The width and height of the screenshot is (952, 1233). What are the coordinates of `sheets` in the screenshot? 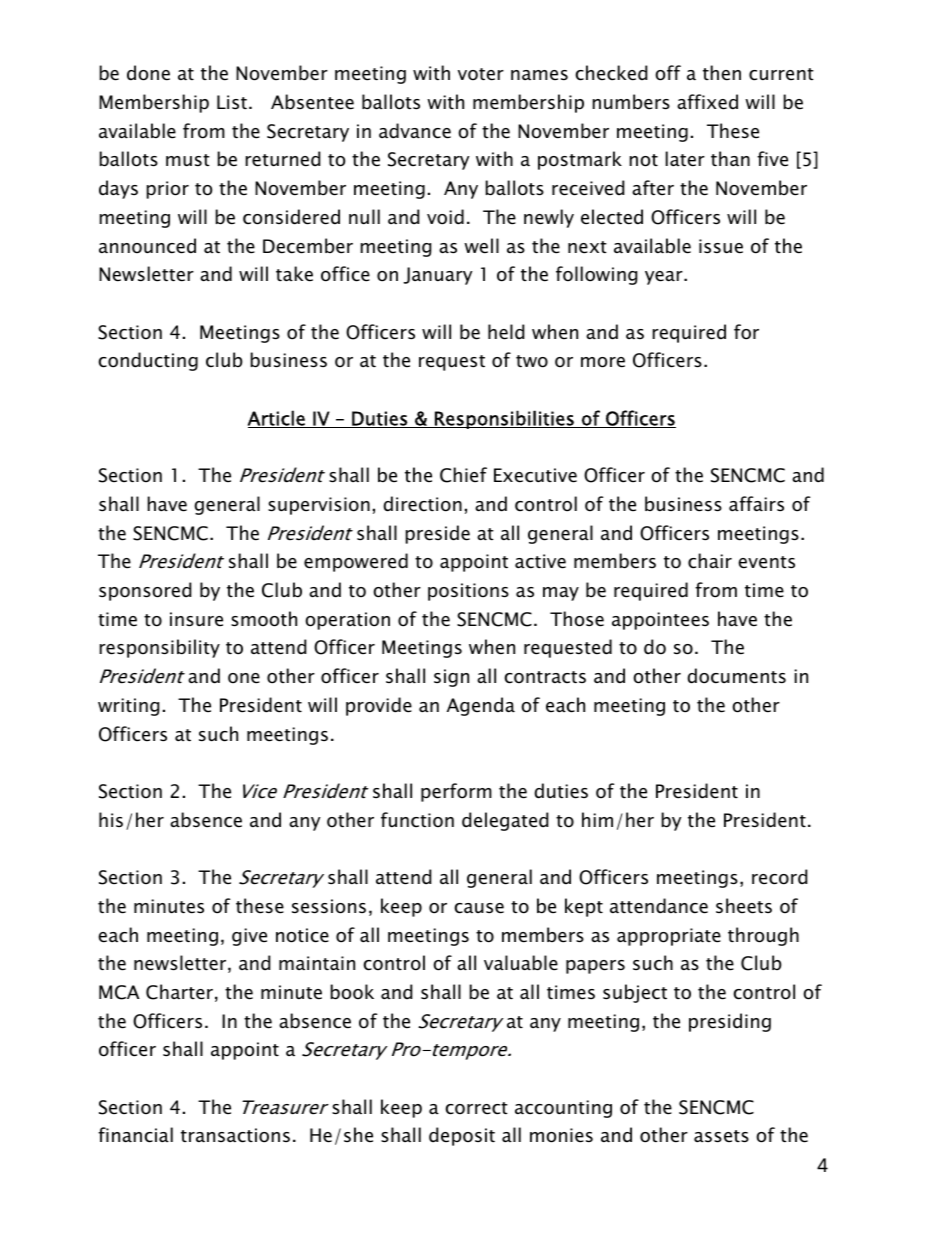 It's located at (744, 906).
